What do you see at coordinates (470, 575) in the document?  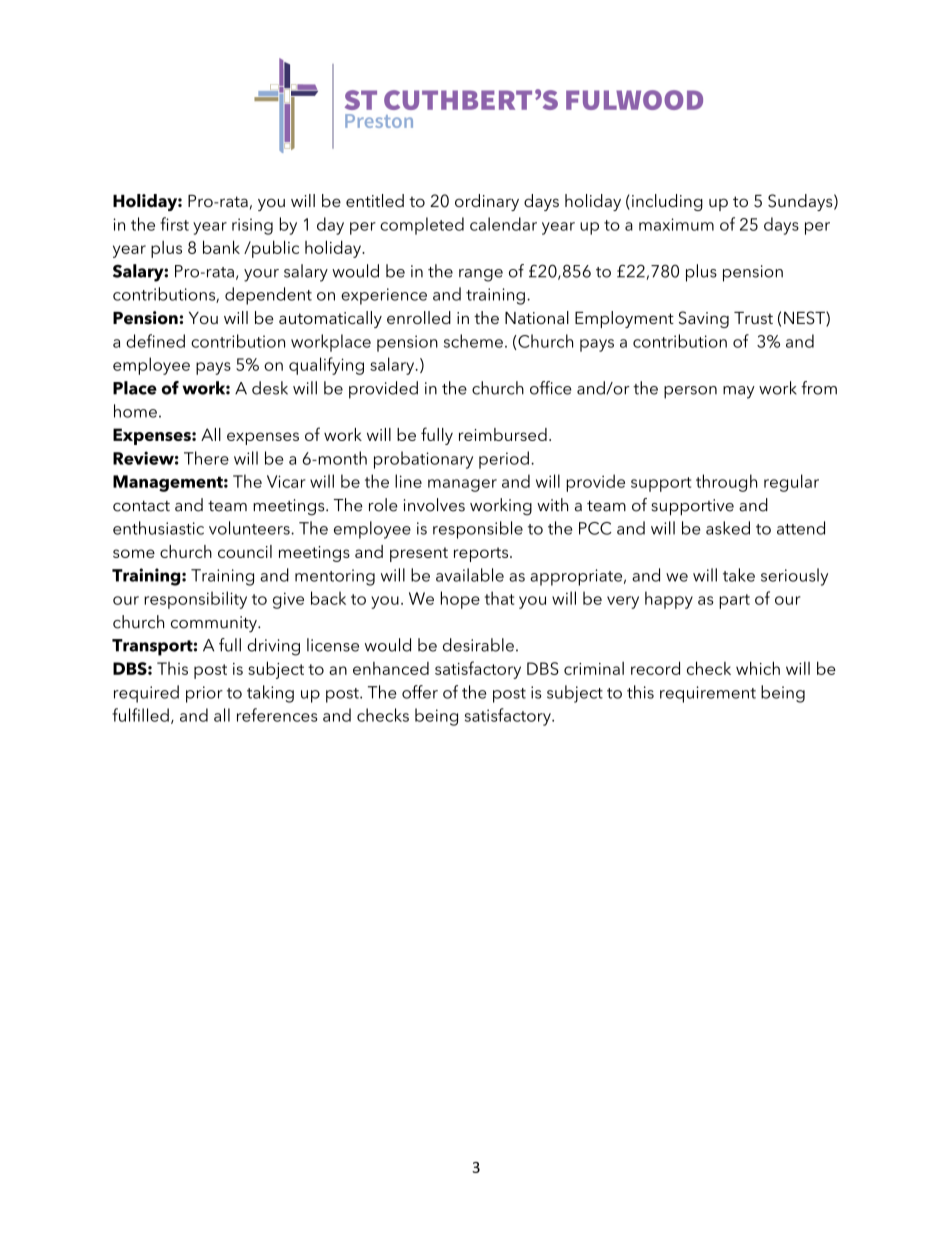 I see `available` at bounding box center [470, 575].
